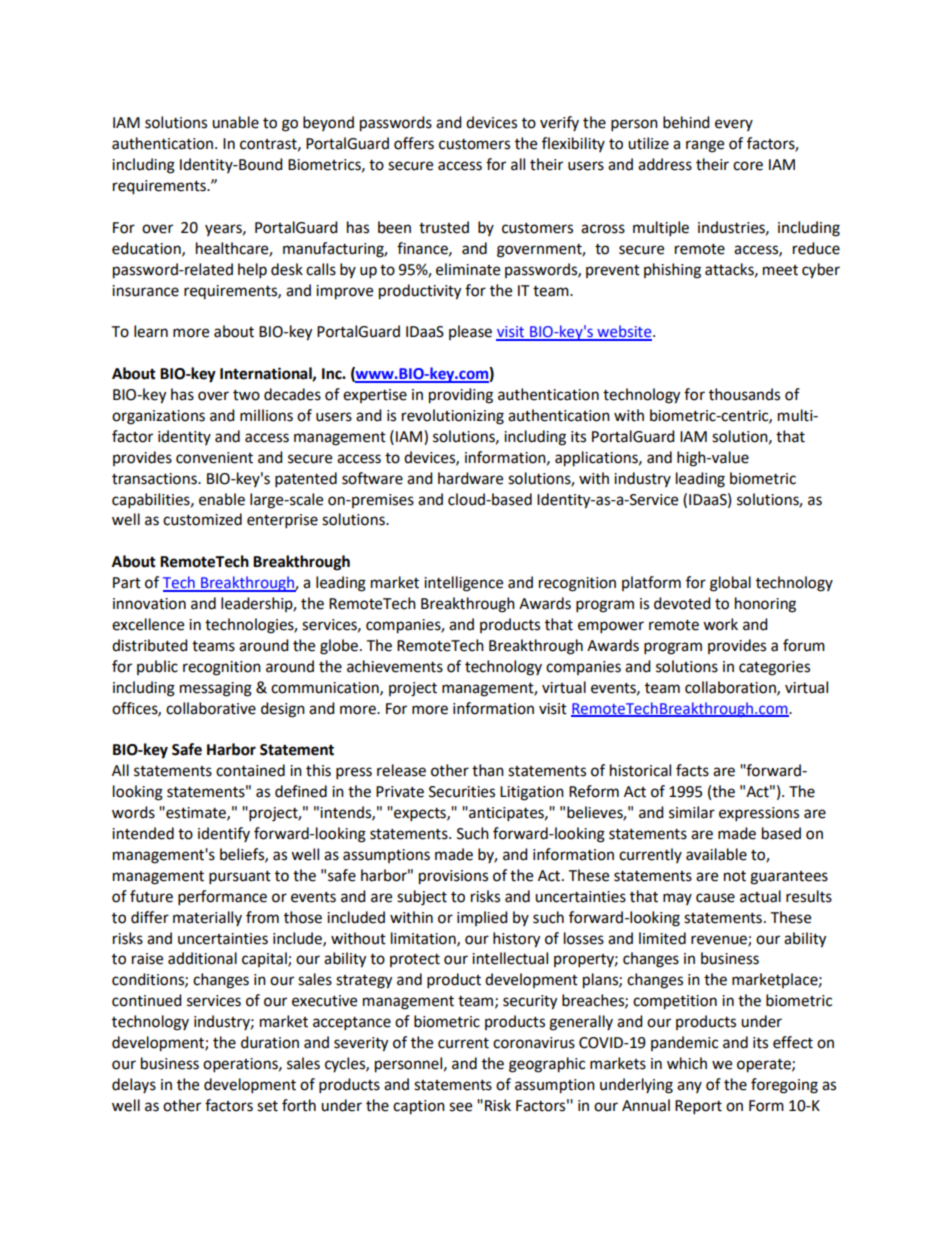 This screenshot has width=952, height=1233. I want to click on than, so click(488, 770).
